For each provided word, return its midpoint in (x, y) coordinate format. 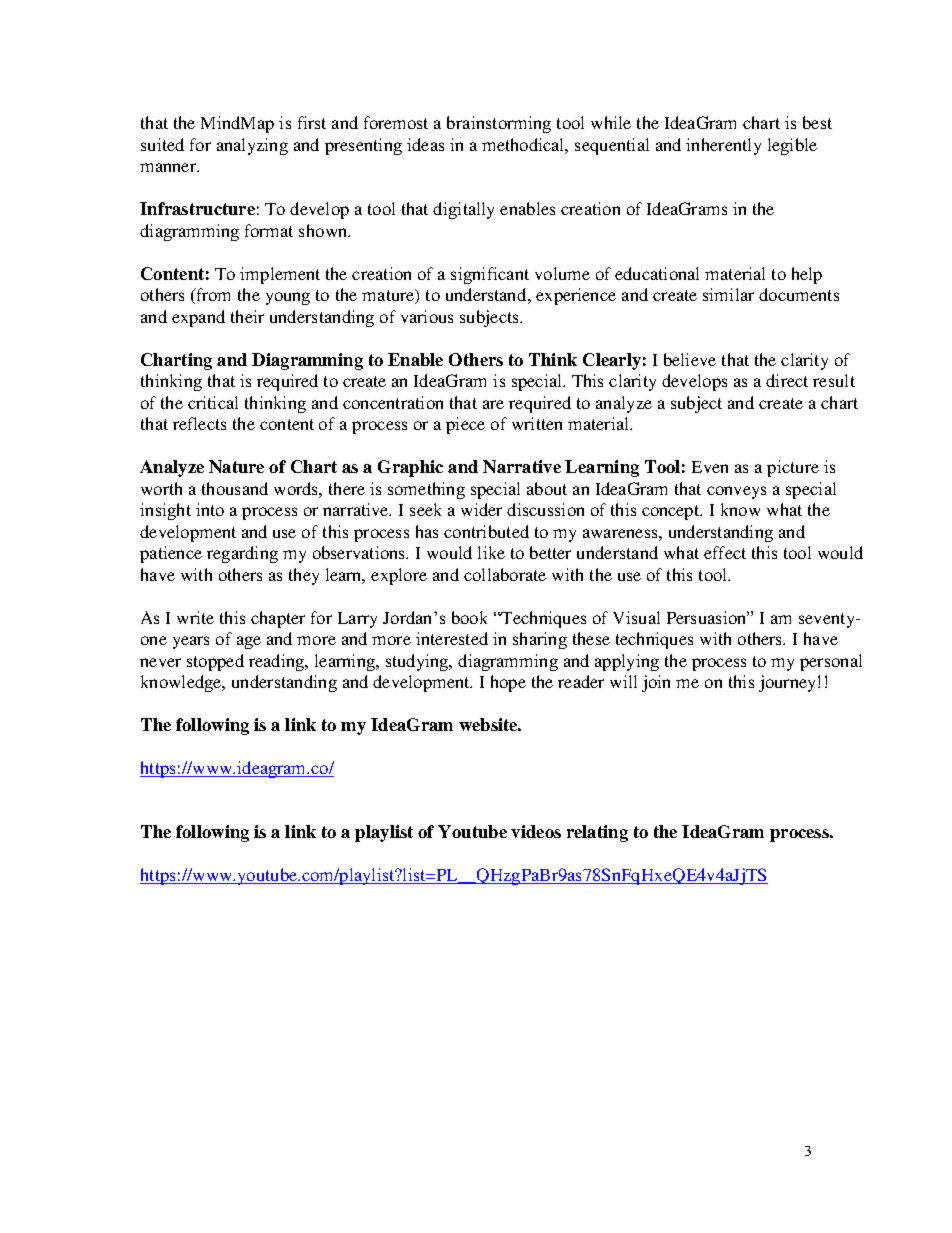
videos (536, 831)
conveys (736, 492)
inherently (723, 146)
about (547, 488)
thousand (235, 488)
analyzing (252, 146)
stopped (215, 662)
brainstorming (499, 124)
